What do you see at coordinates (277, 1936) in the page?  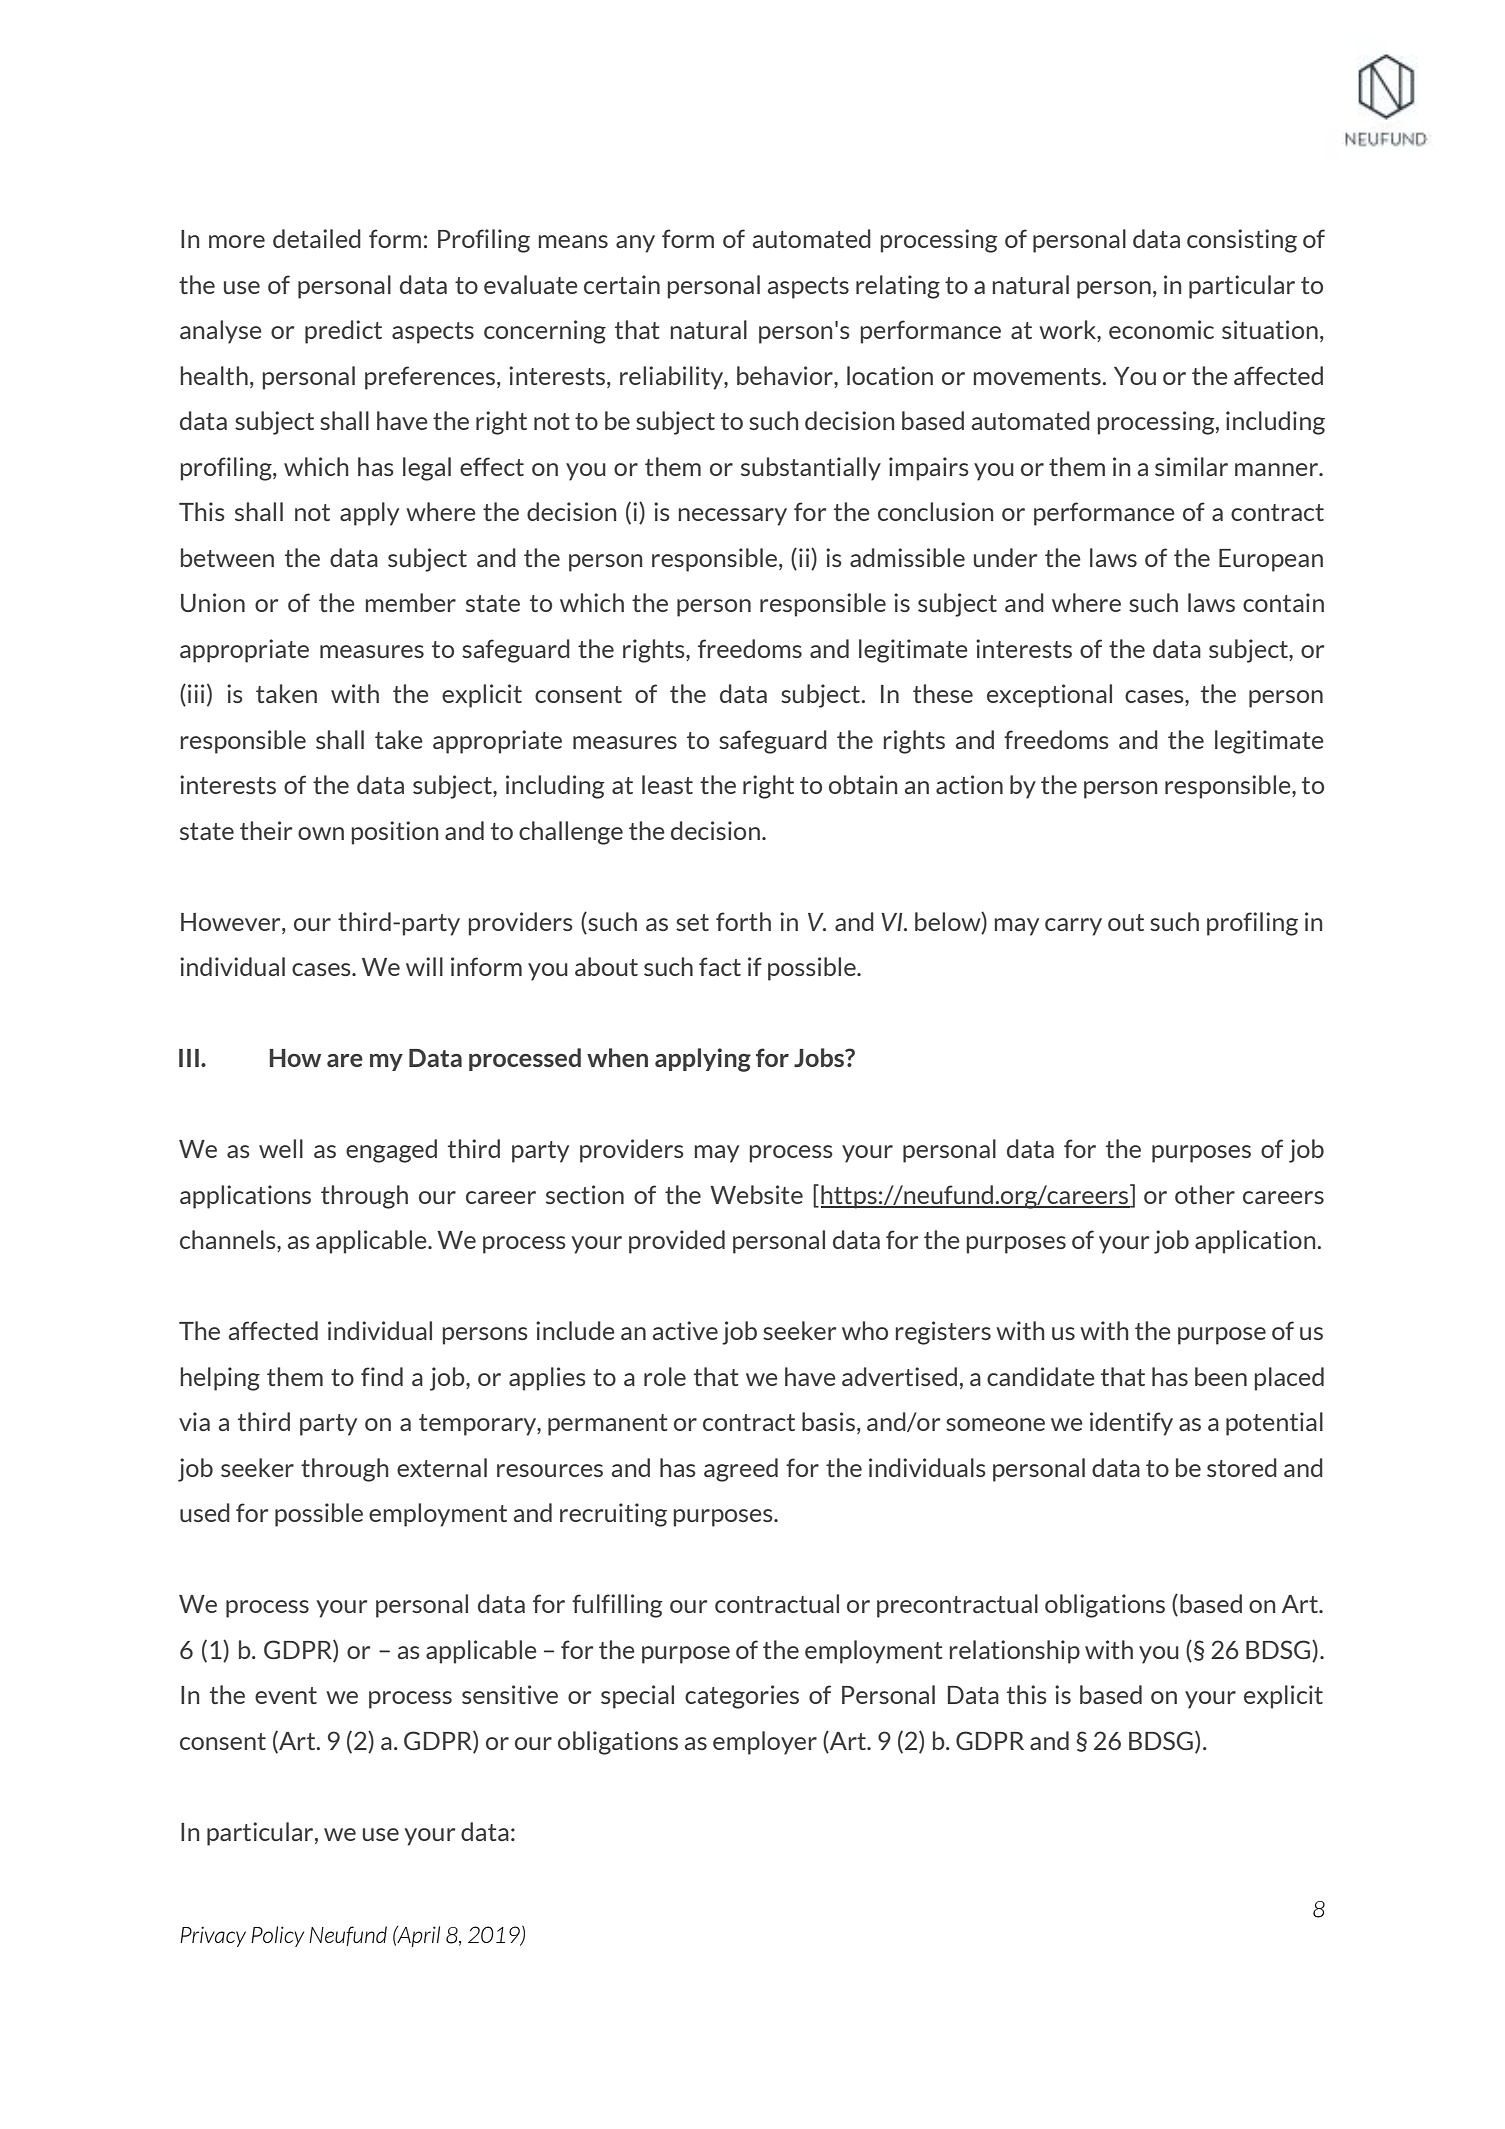 I see `Policy` at bounding box center [277, 1936].
